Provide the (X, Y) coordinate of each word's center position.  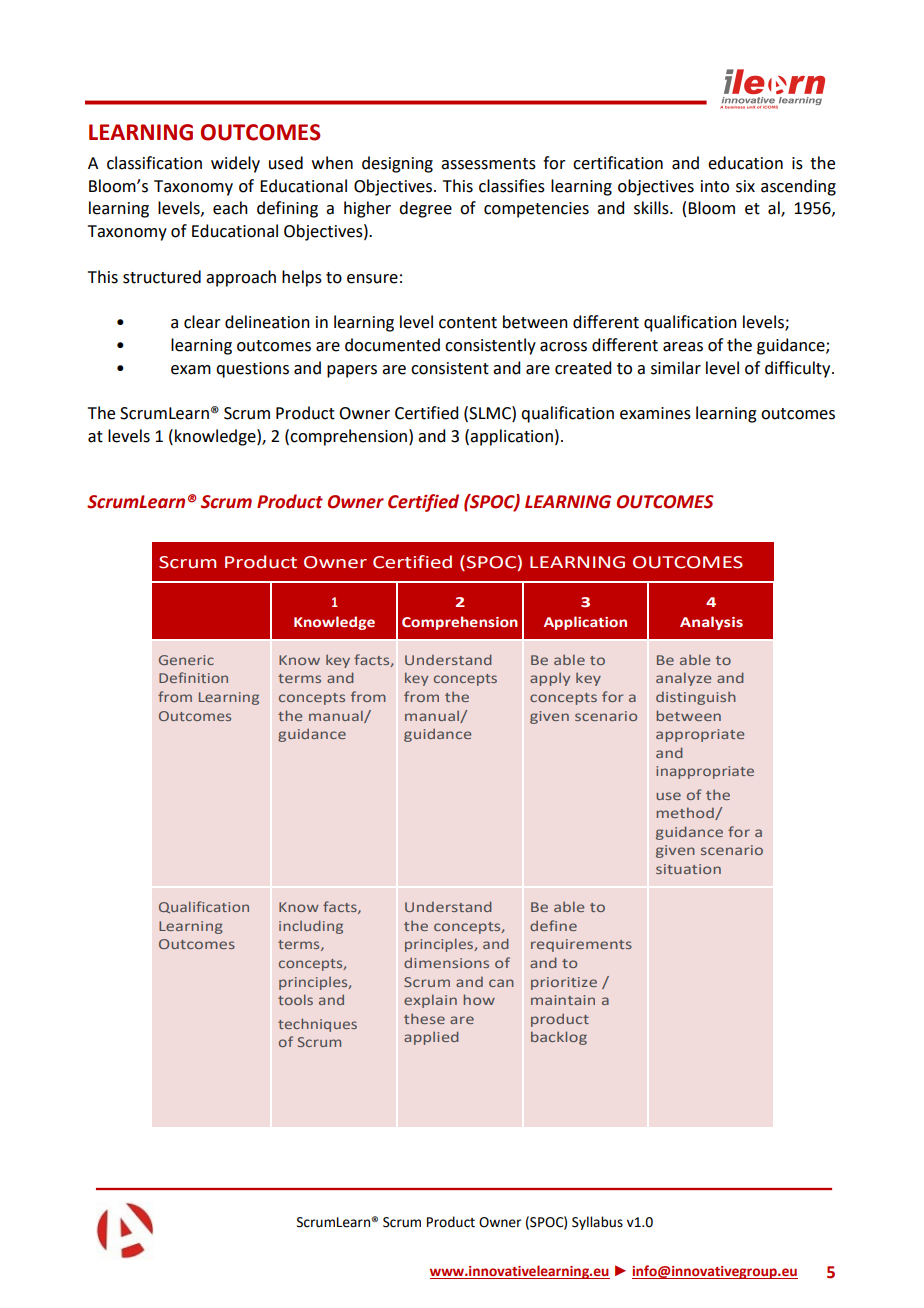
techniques (317, 1025)
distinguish (696, 698)
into (715, 186)
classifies (512, 186)
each (230, 208)
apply (550, 679)
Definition (193, 677)
